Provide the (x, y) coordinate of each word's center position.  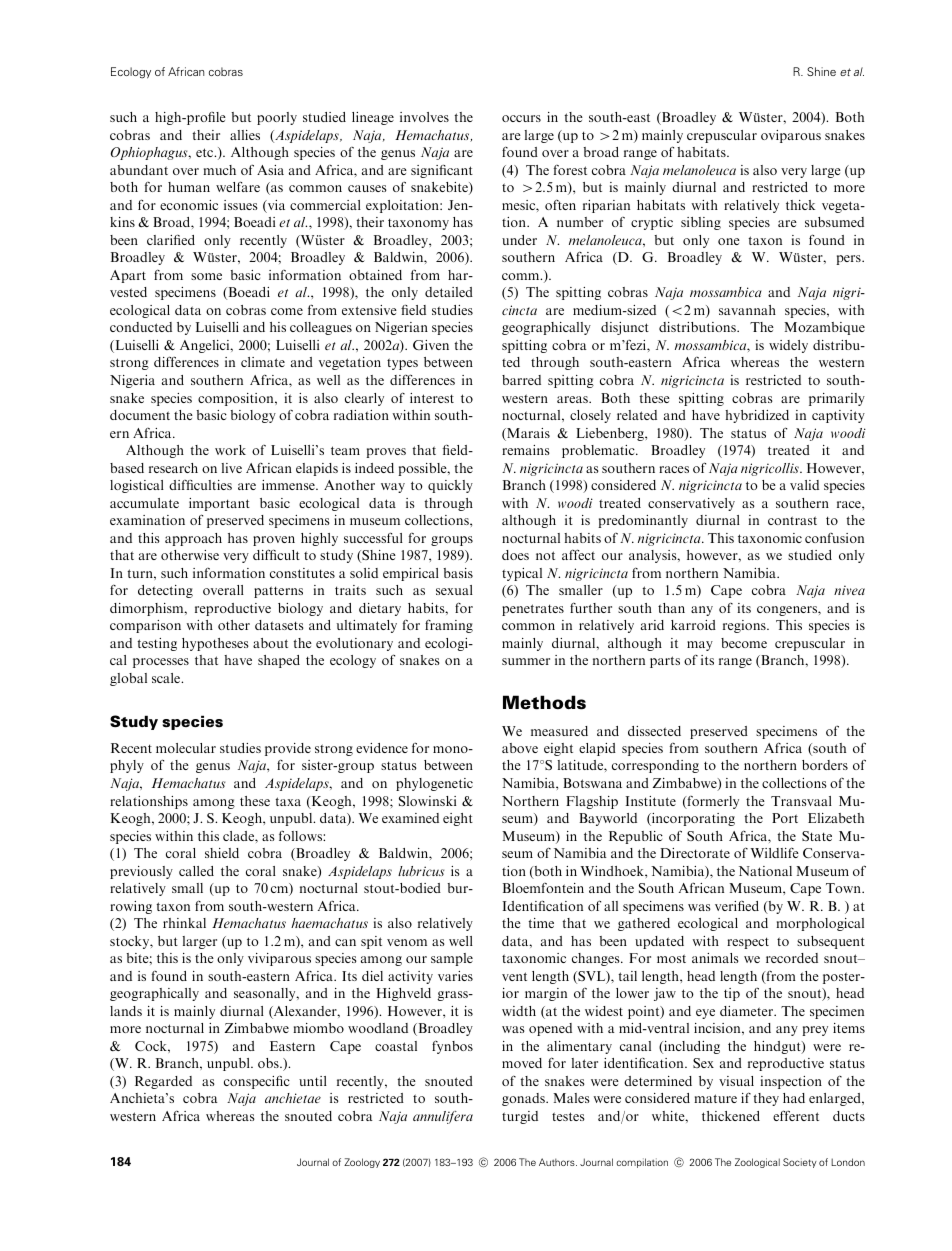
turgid (520, 1117)
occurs (521, 118)
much (219, 170)
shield (222, 853)
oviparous (791, 136)
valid (804, 485)
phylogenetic (434, 784)
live (231, 468)
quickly (450, 486)
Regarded (163, 1082)
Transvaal (801, 801)
